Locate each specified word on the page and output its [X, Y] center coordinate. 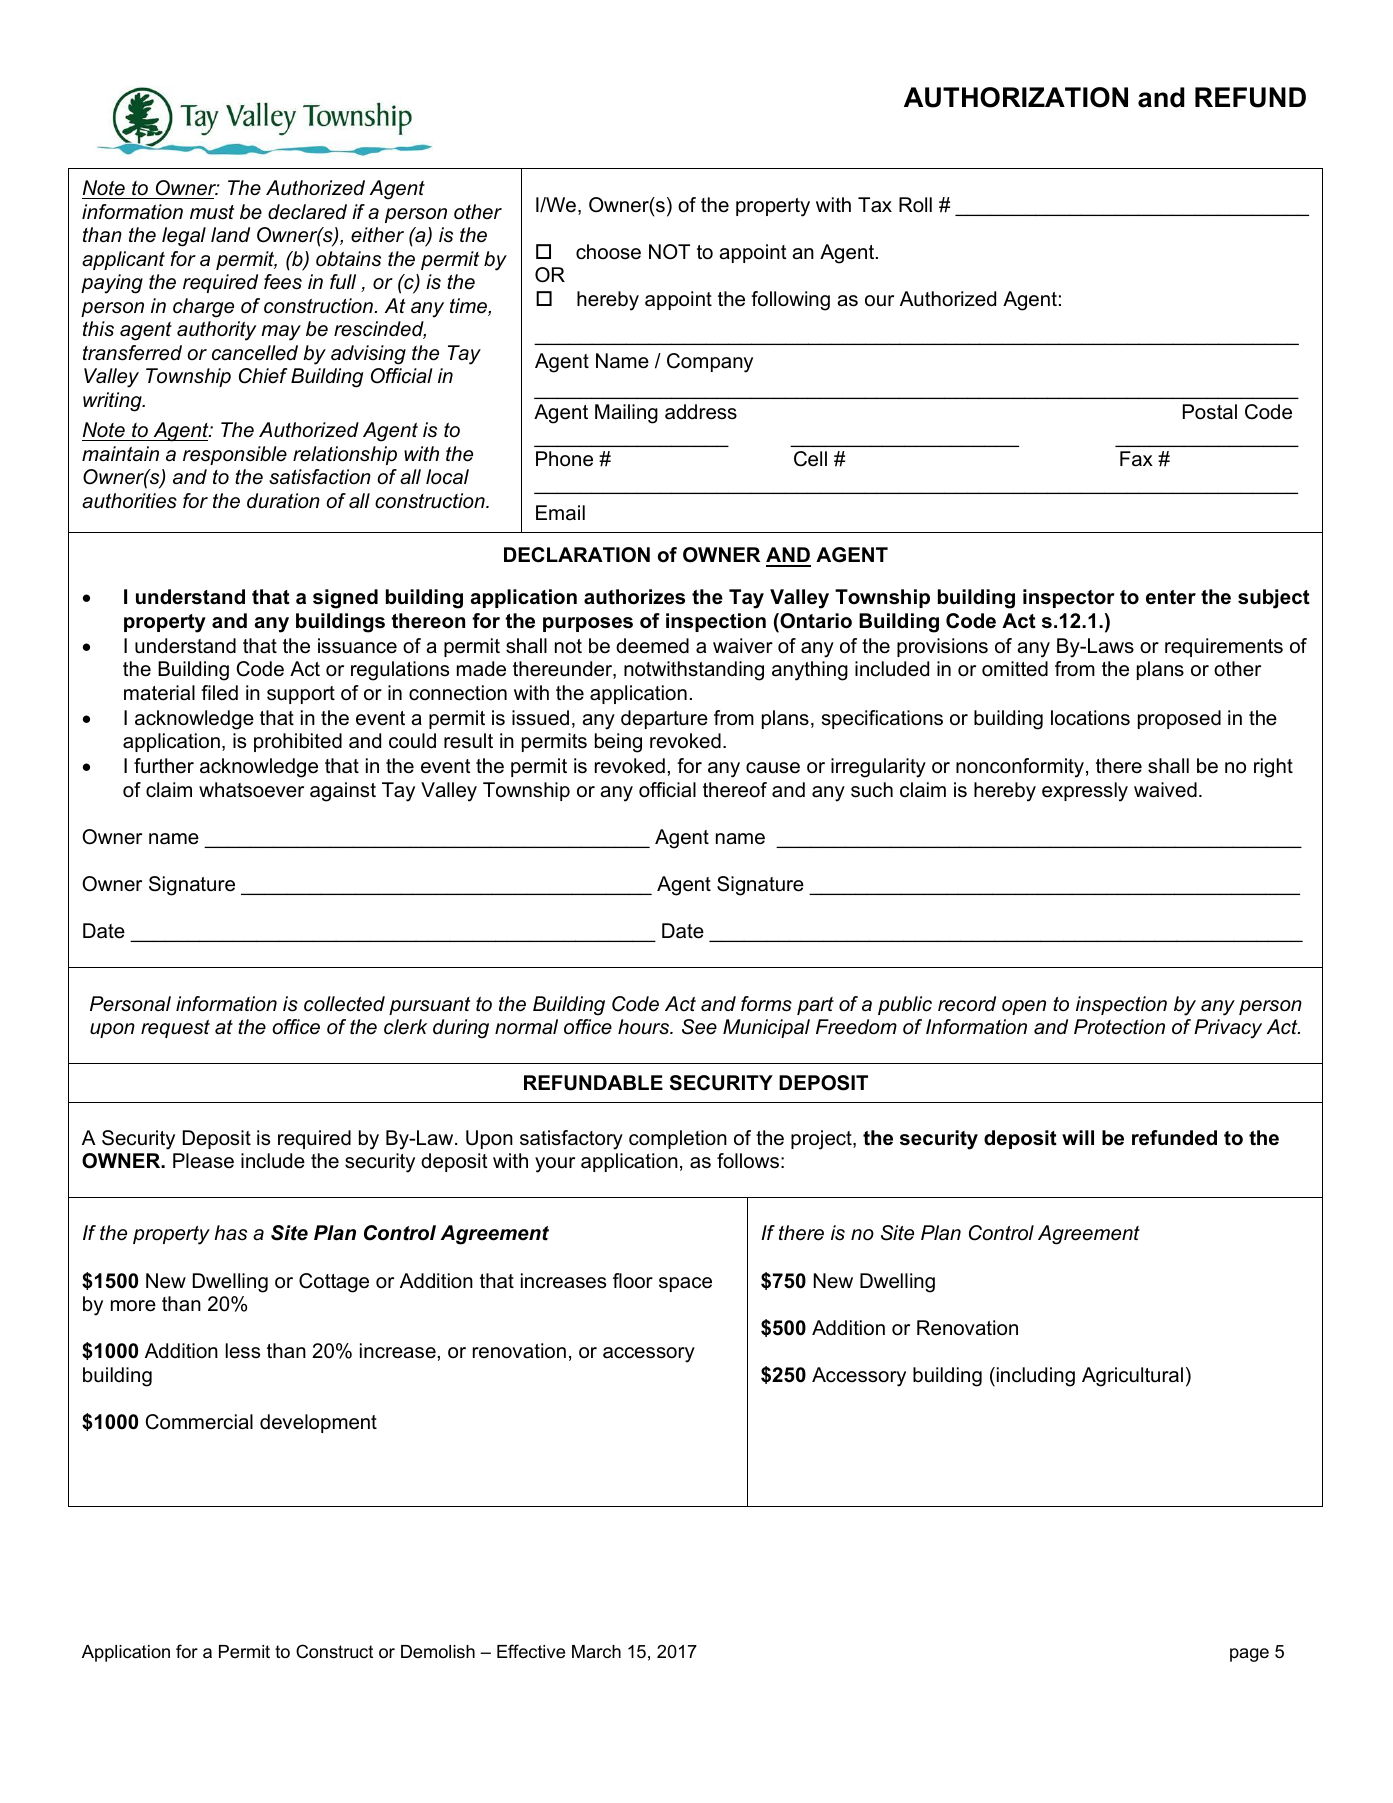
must [212, 212]
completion [678, 1139]
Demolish [438, 1651]
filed [219, 693]
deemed [652, 646]
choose [608, 252]
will [1078, 1137]
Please [203, 1161]
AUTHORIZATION [1016, 97]
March [596, 1651]
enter [1171, 597]
